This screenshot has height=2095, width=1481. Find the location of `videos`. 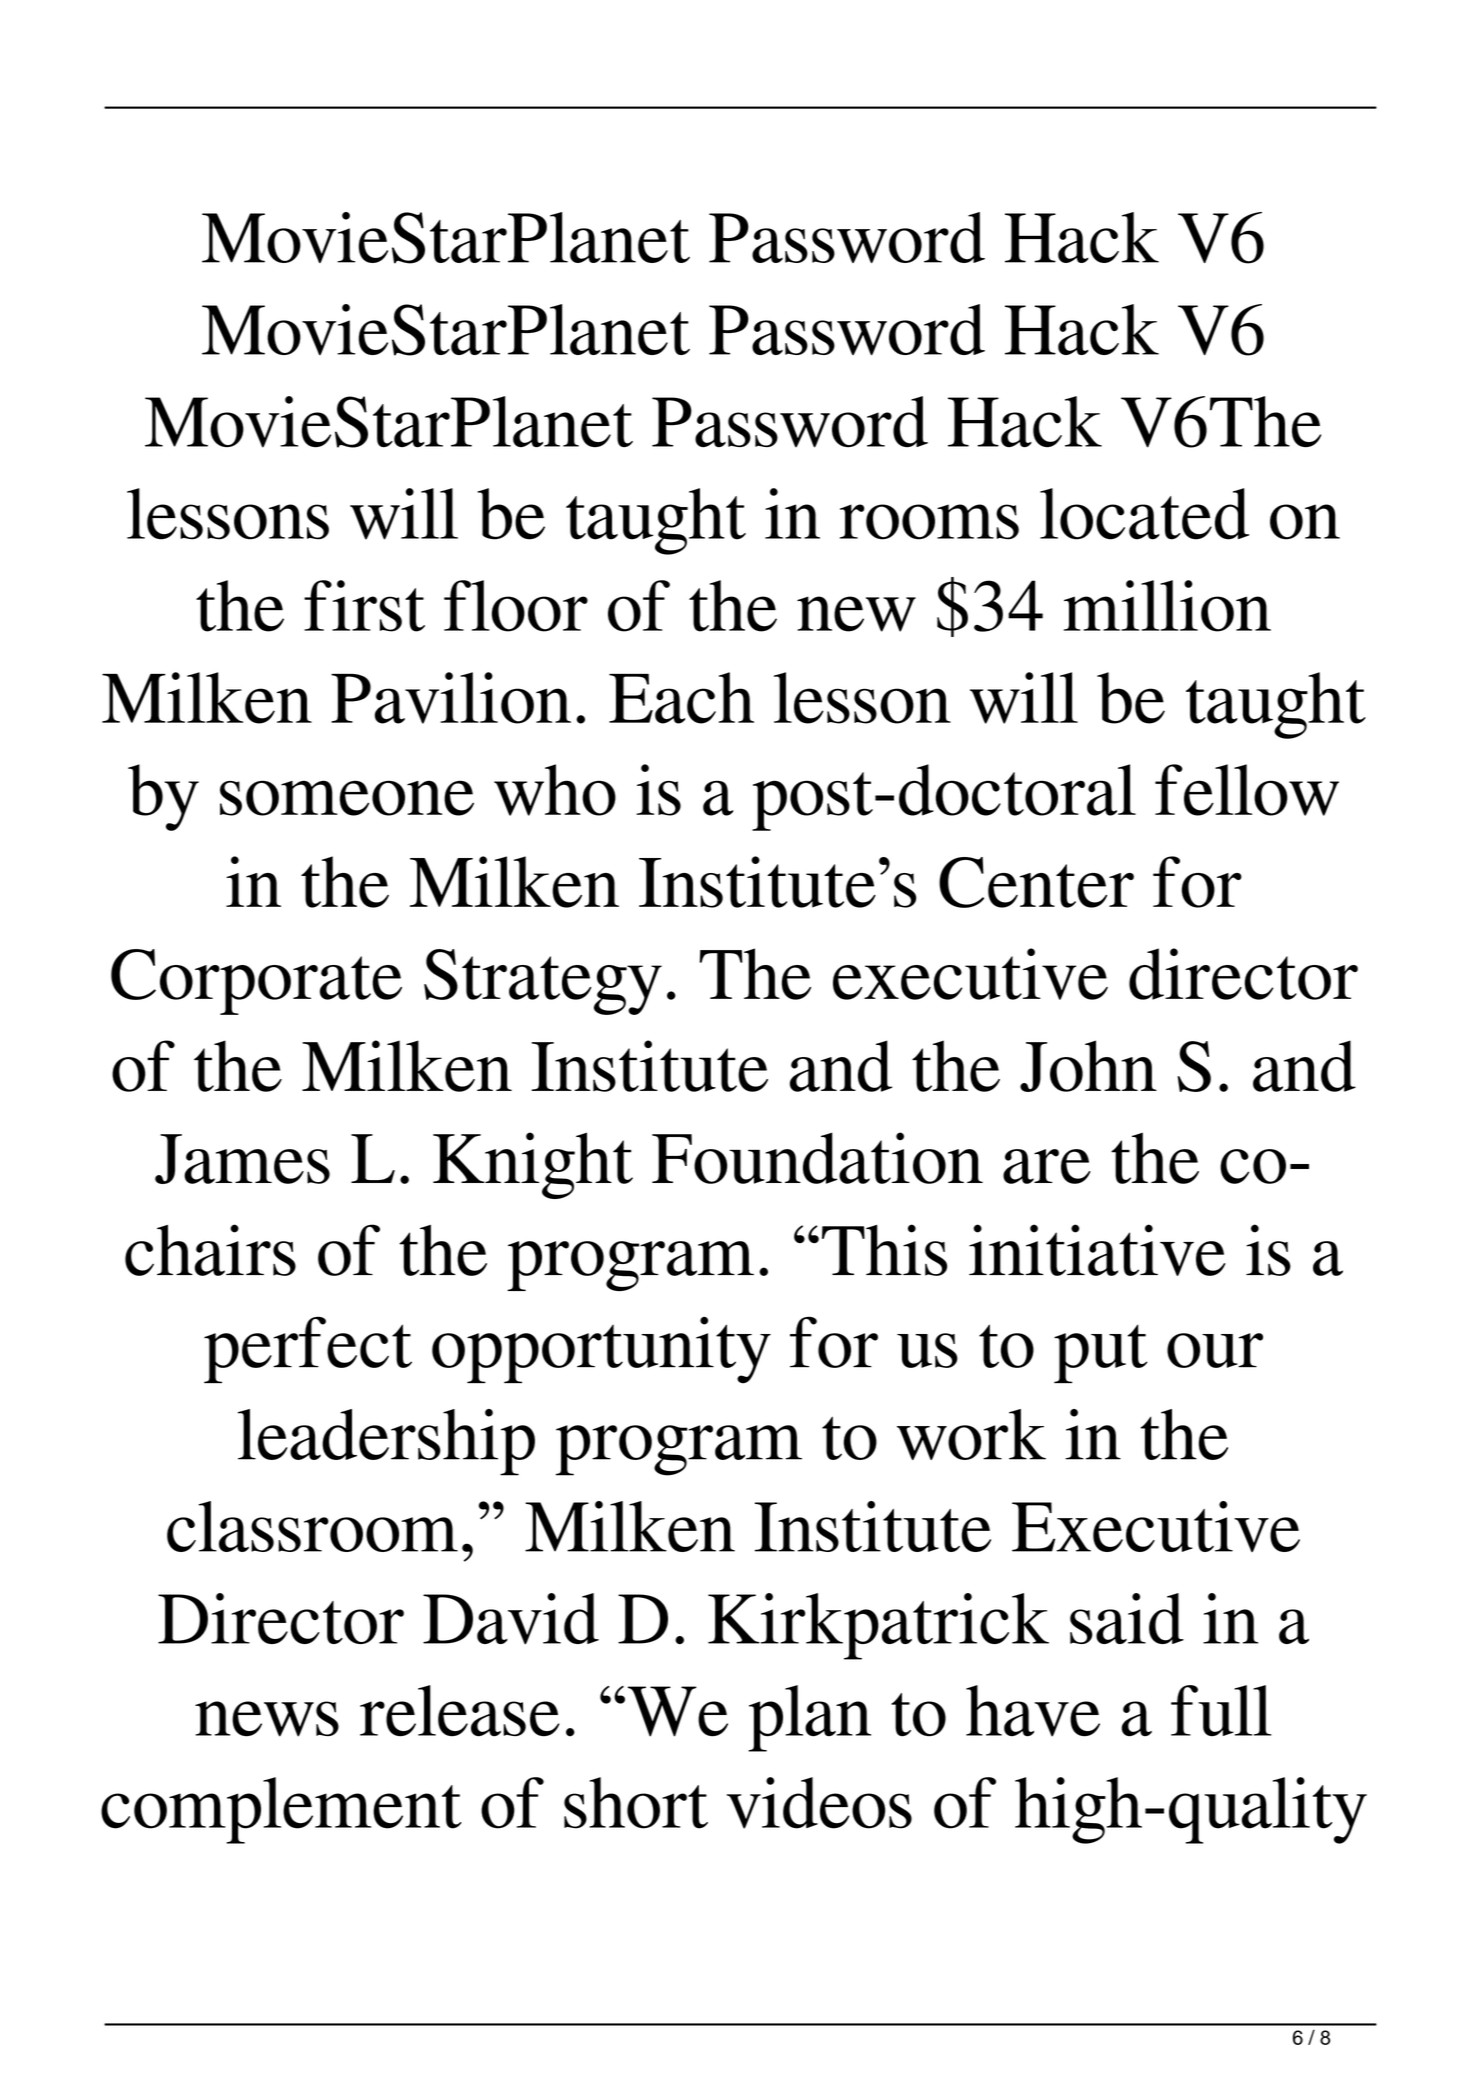

videos is located at coordinates (819, 1803).
